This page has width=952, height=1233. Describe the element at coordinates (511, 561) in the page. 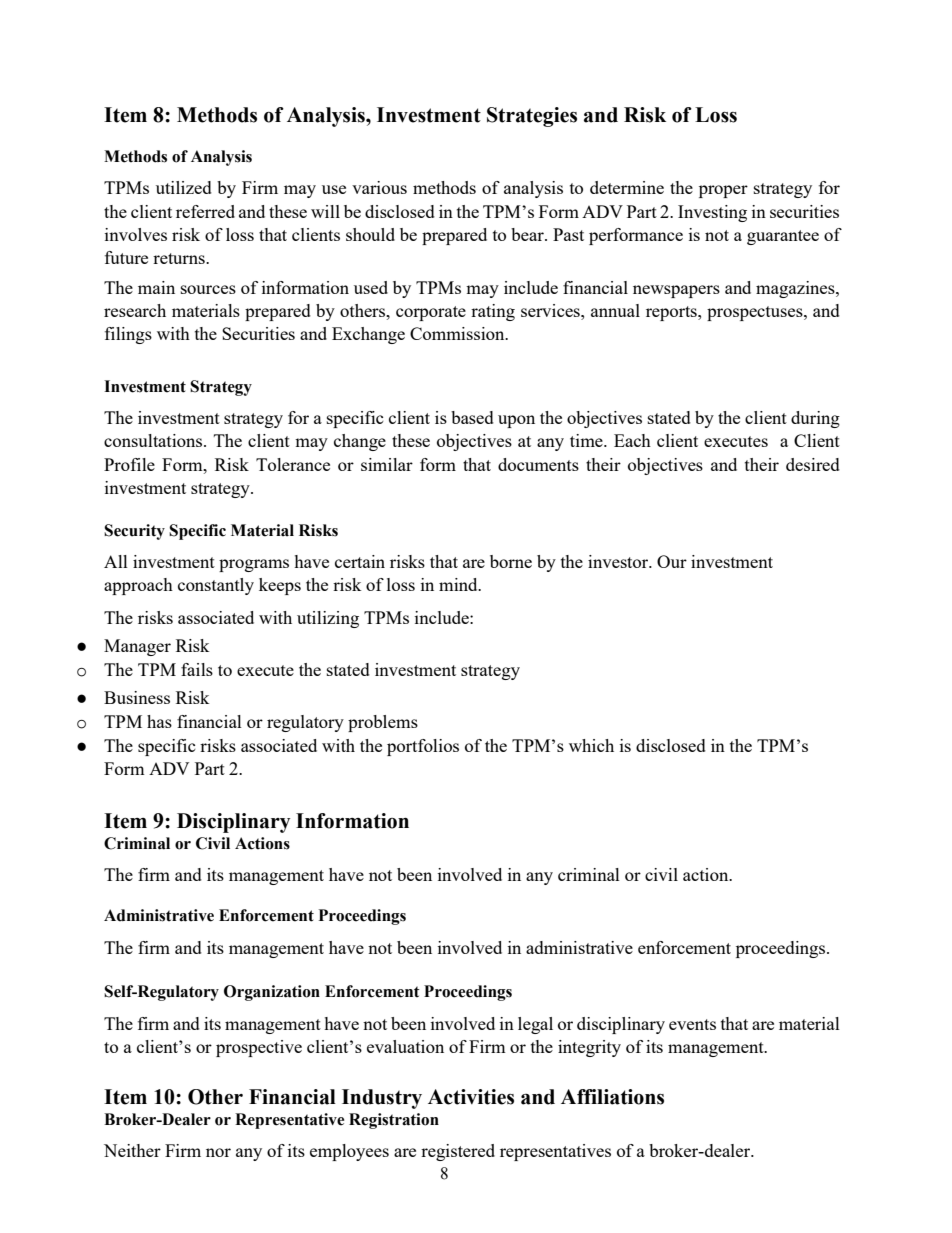

I see `borne` at that location.
